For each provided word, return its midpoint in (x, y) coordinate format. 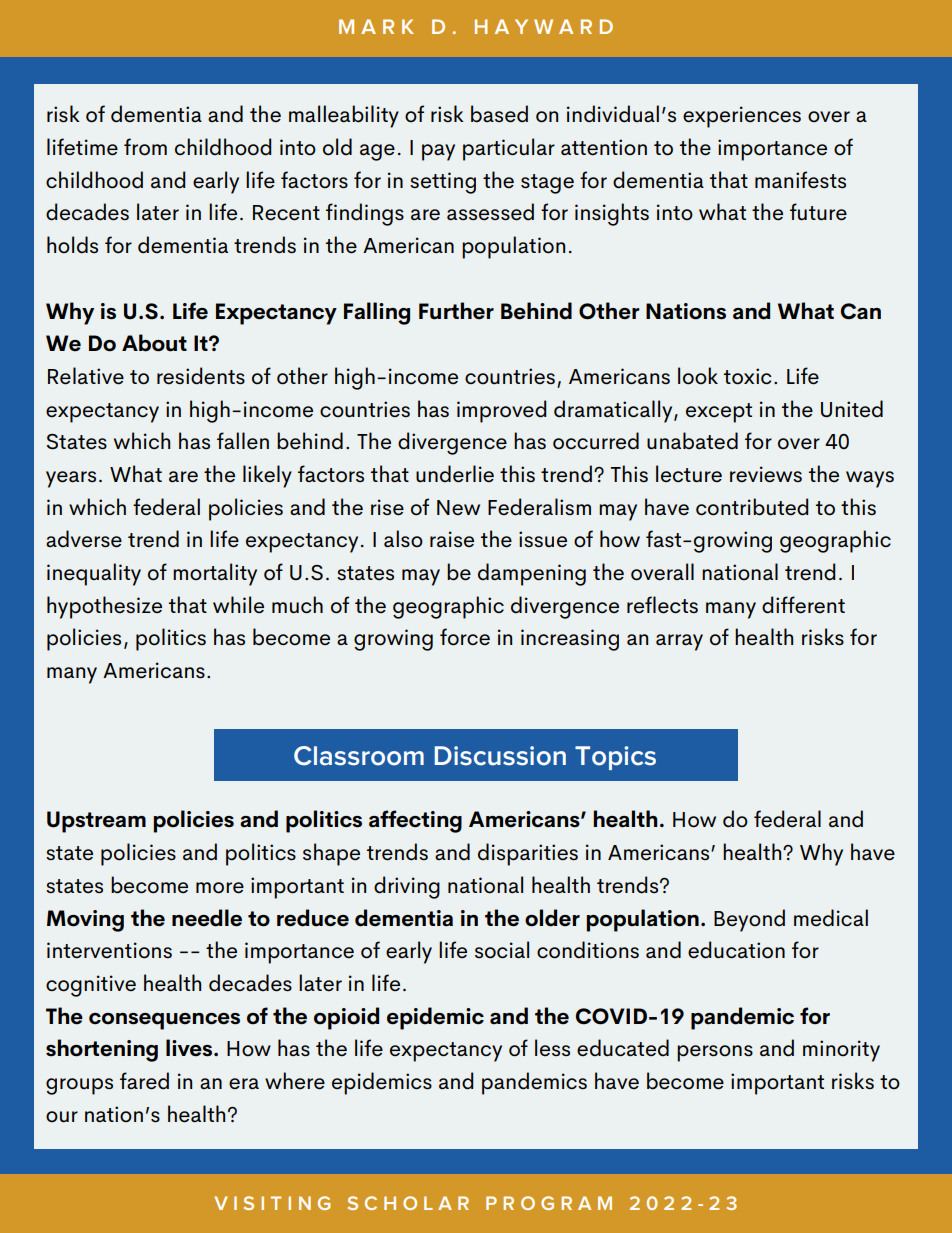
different (803, 605)
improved (501, 411)
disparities (528, 854)
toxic (748, 376)
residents (201, 376)
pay (438, 152)
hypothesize (104, 607)
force (465, 637)
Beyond (749, 920)
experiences (742, 117)
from (145, 147)
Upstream (96, 822)
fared (144, 1081)
